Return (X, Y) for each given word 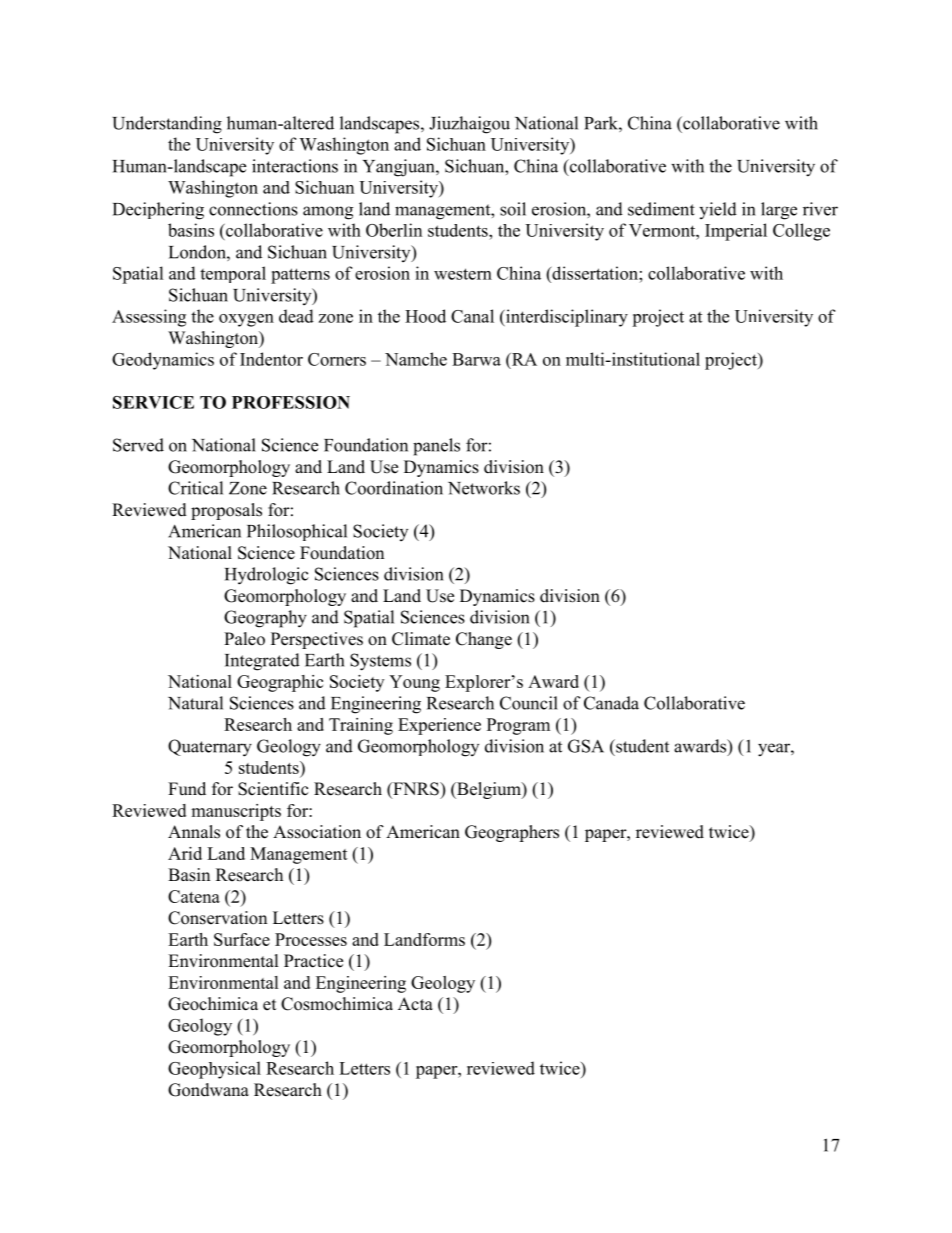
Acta (415, 1003)
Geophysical (214, 1070)
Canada (611, 703)
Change (484, 640)
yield (718, 210)
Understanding (167, 125)
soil (513, 209)
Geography (265, 619)
